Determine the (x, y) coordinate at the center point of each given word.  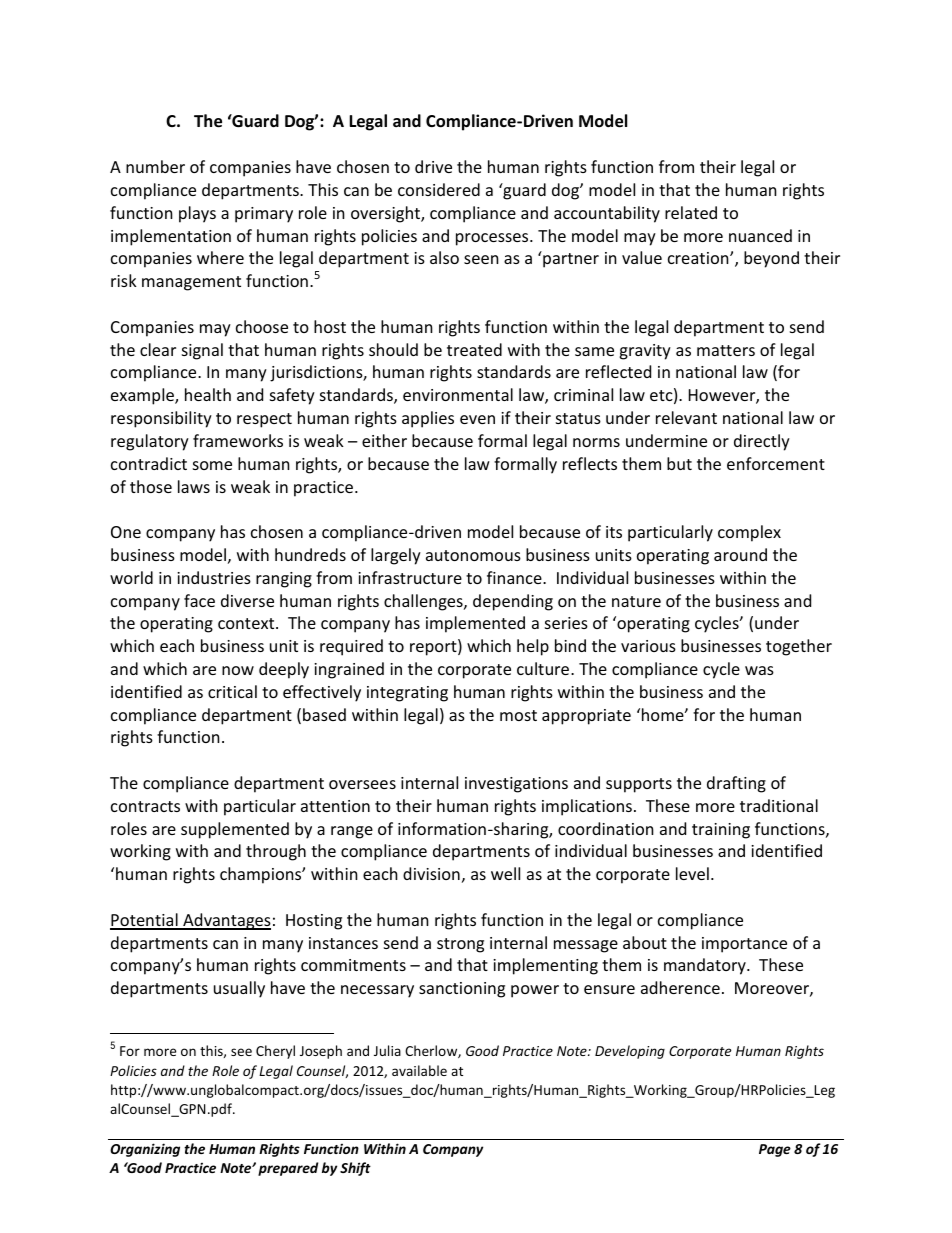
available (419, 1070)
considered (439, 189)
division (431, 873)
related (691, 212)
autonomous (473, 555)
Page (775, 1150)
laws (194, 486)
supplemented (235, 830)
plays (197, 214)
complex (749, 533)
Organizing (145, 1150)
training (721, 831)
